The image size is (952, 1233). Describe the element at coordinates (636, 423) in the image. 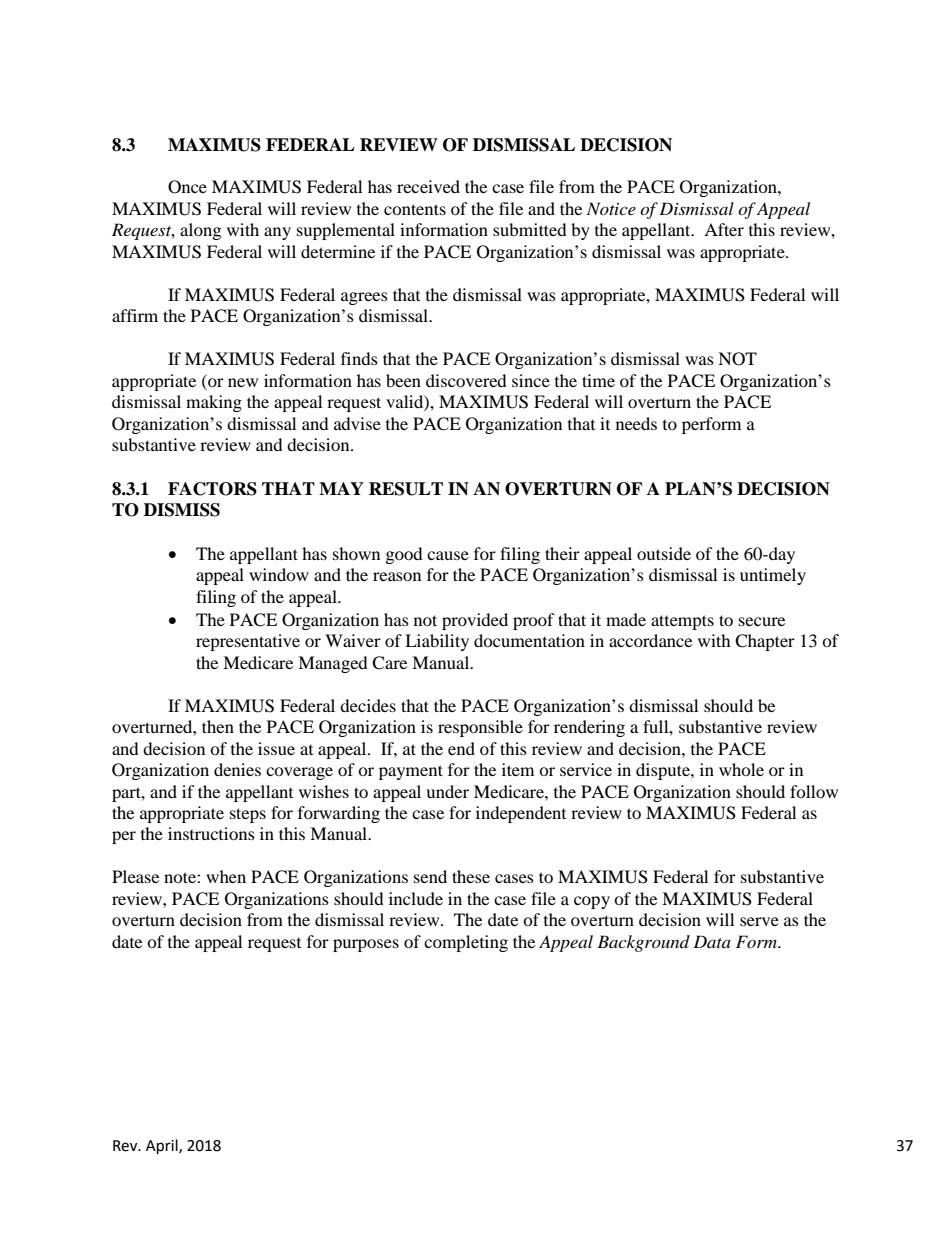

I see `needs` at that location.
